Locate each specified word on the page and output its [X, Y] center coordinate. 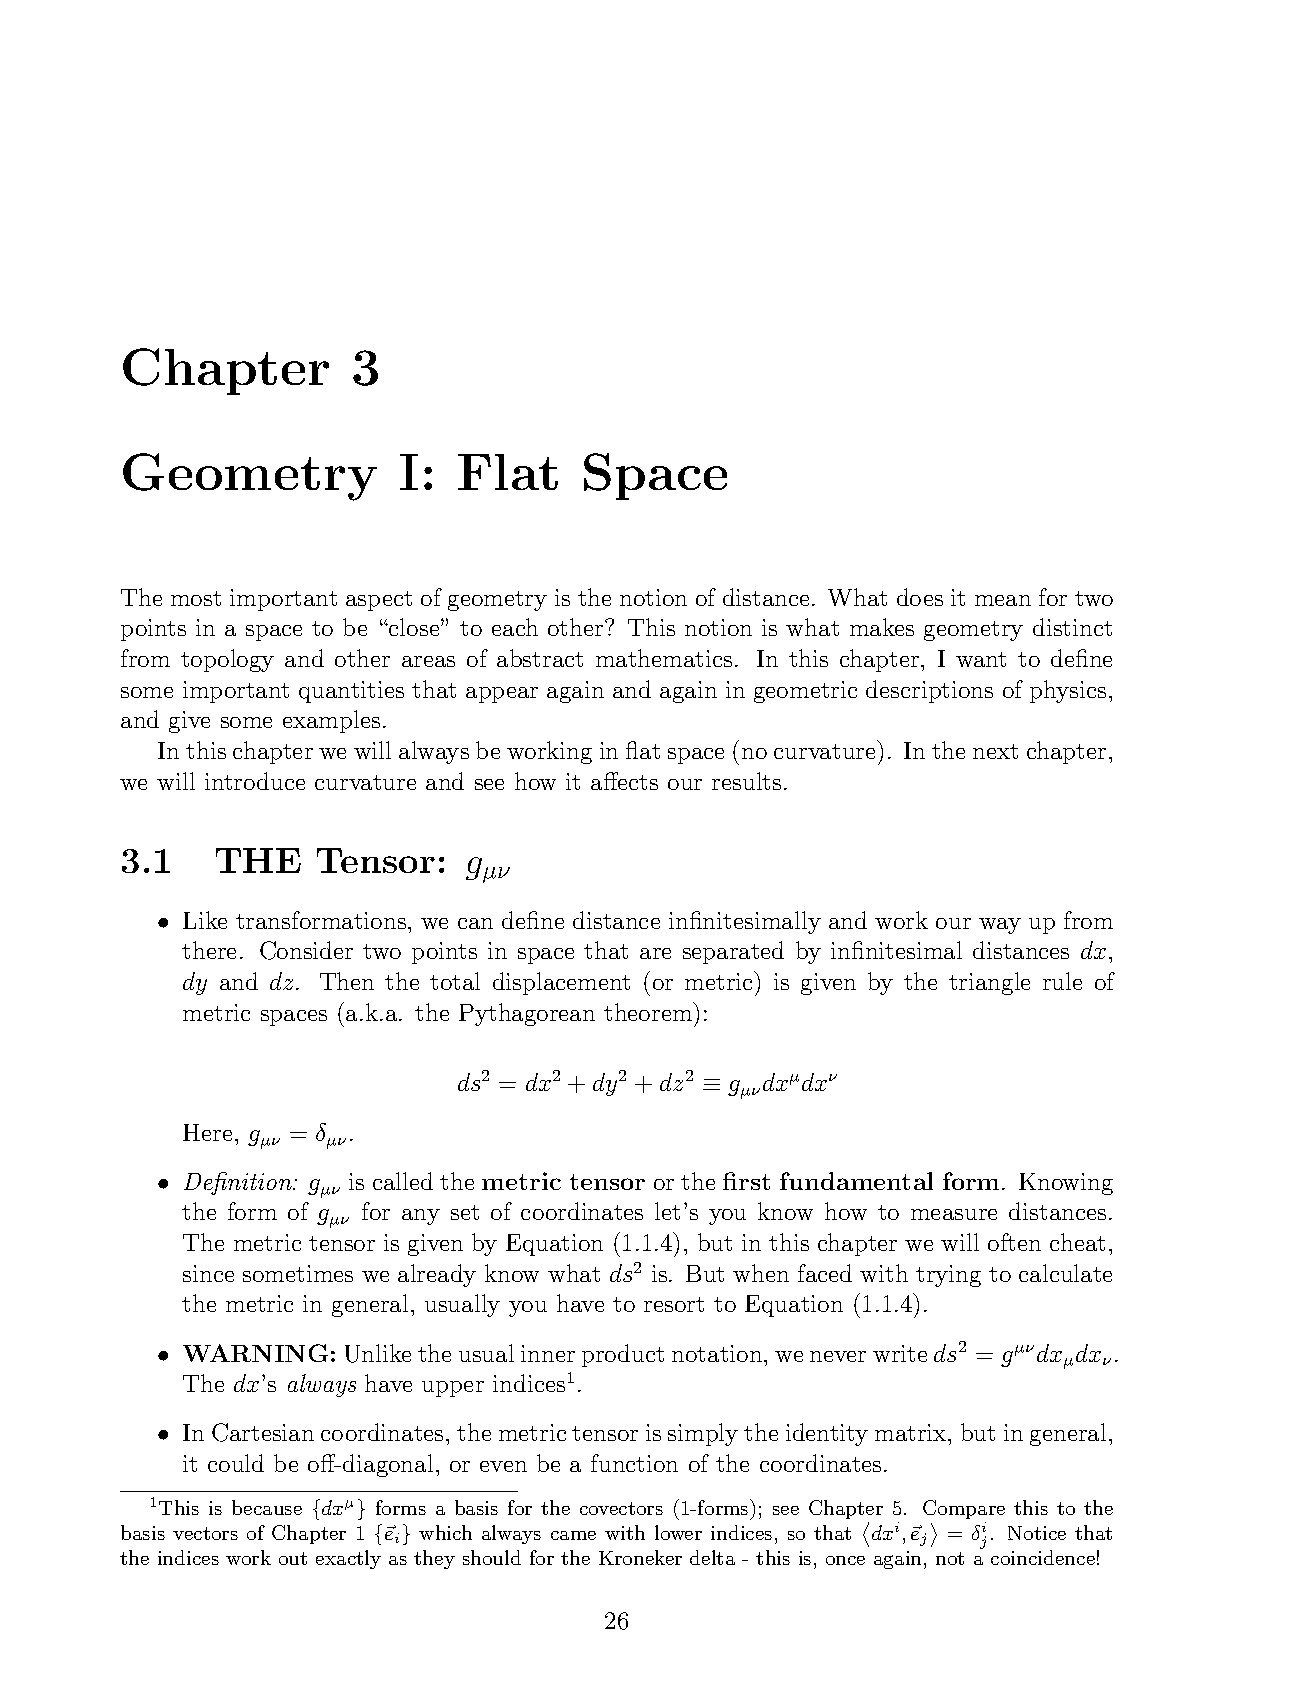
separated [733, 952]
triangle [989, 983]
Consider [306, 950]
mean [1003, 600]
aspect [379, 601]
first [746, 1181]
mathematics [664, 658]
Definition [239, 1183]
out [293, 1558]
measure [954, 1214]
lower [678, 1532]
